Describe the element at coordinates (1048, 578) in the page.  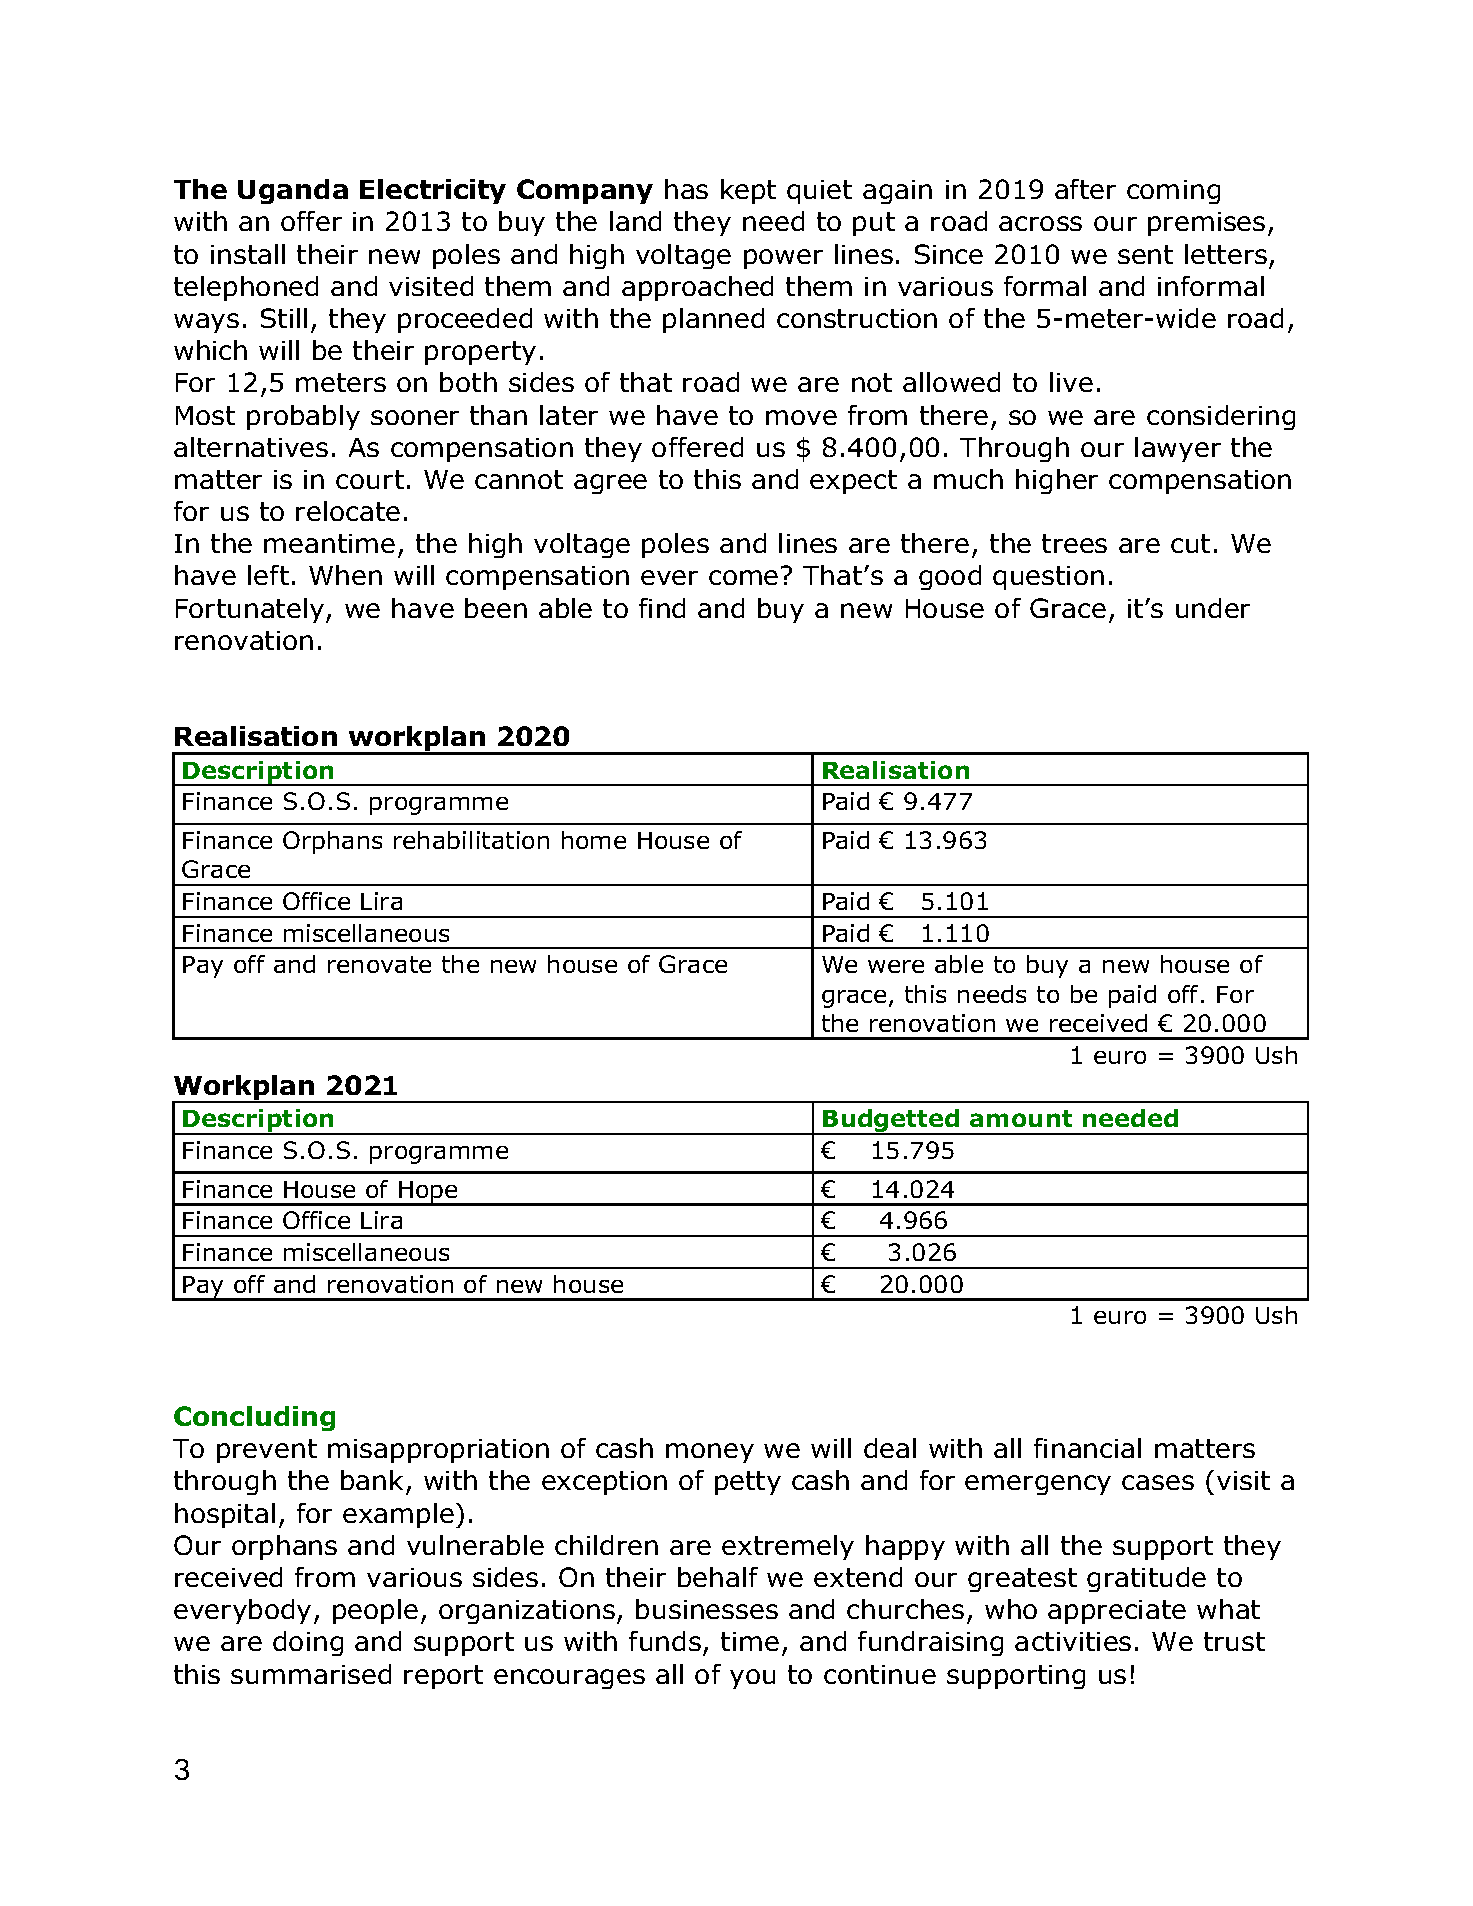
I see `question` at that location.
